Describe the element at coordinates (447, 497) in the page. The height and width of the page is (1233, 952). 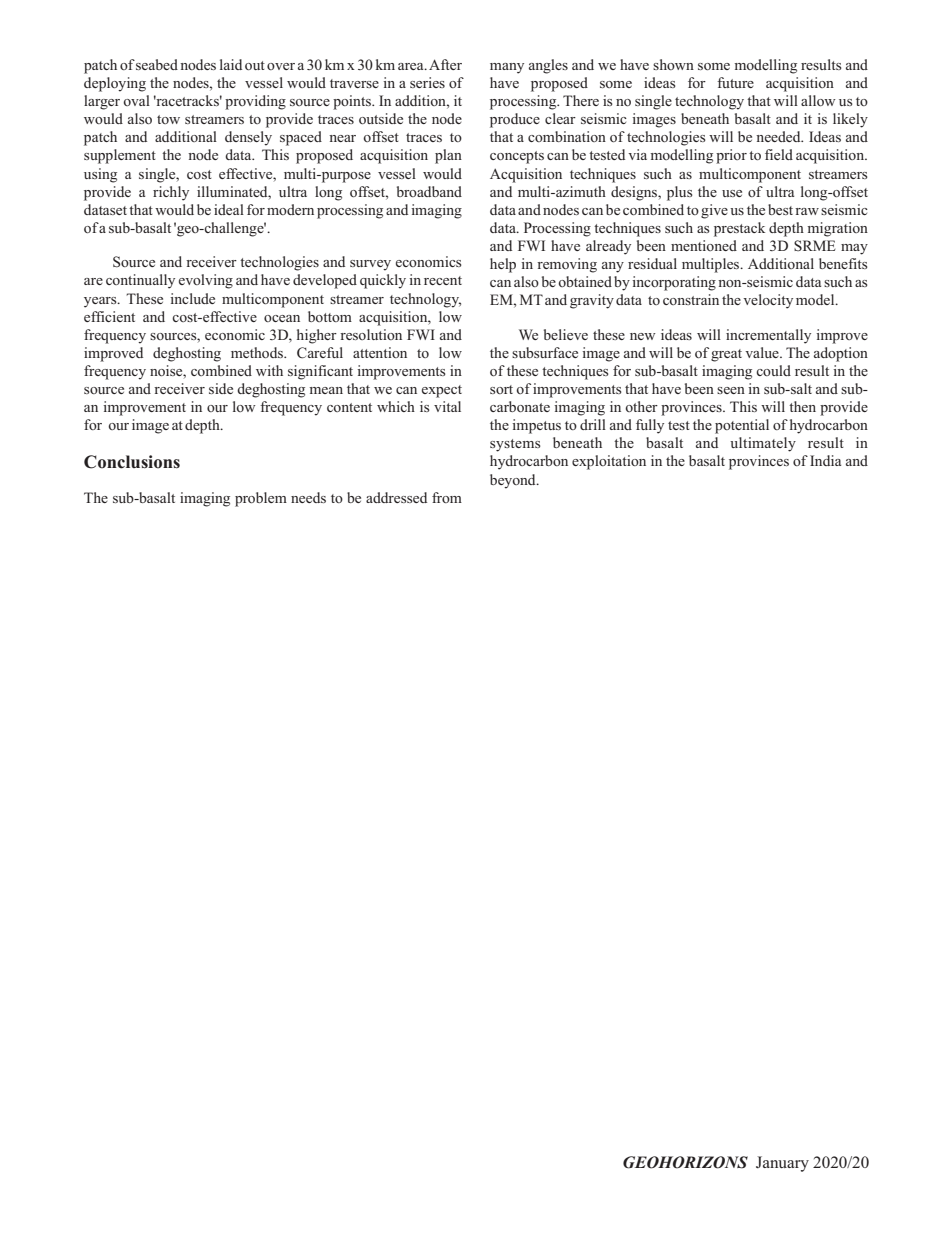
I see `from` at that location.
